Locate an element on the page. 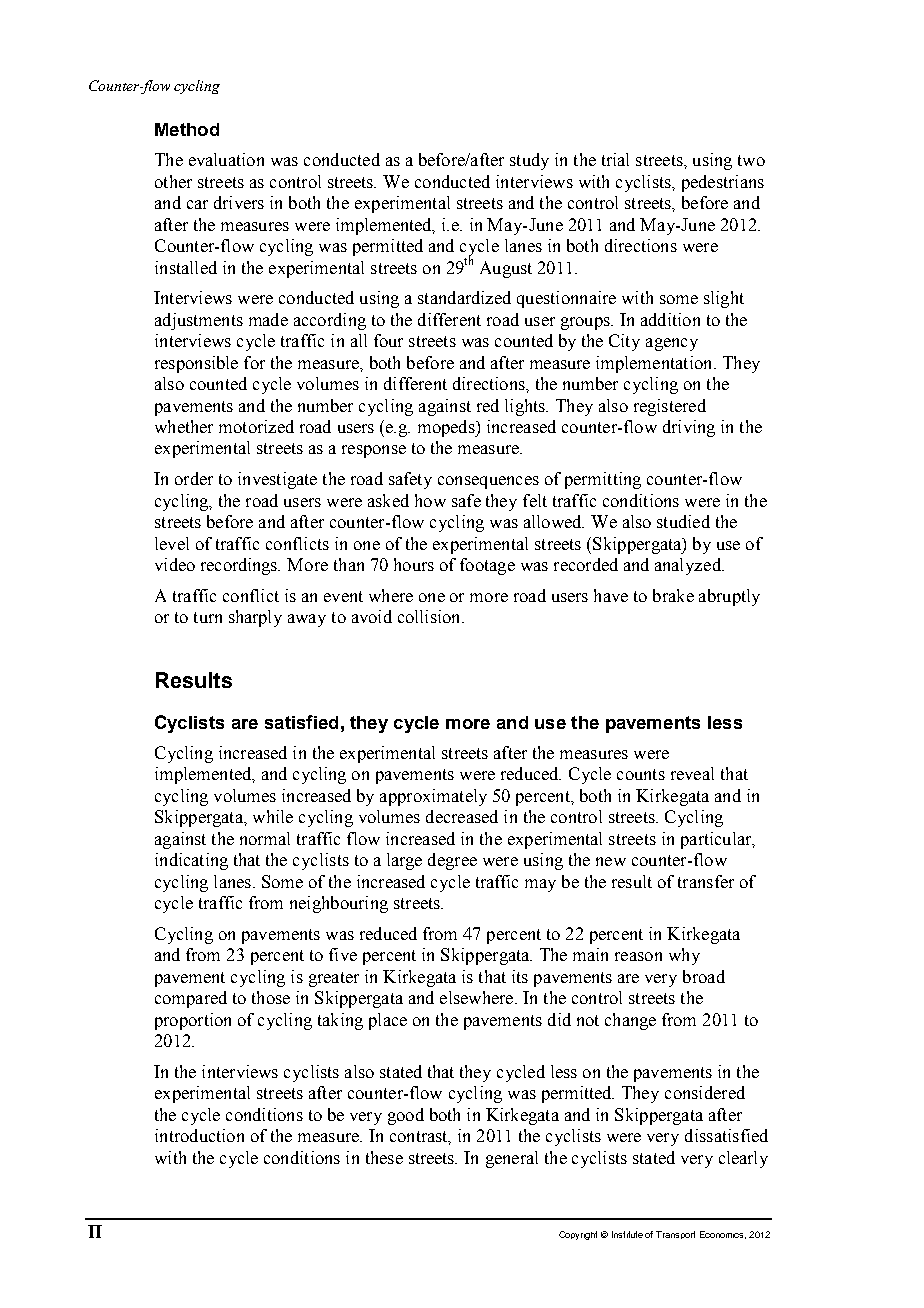 The width and height of the page is (924, 1308). evaluation is located at coordinates (226, 159).
